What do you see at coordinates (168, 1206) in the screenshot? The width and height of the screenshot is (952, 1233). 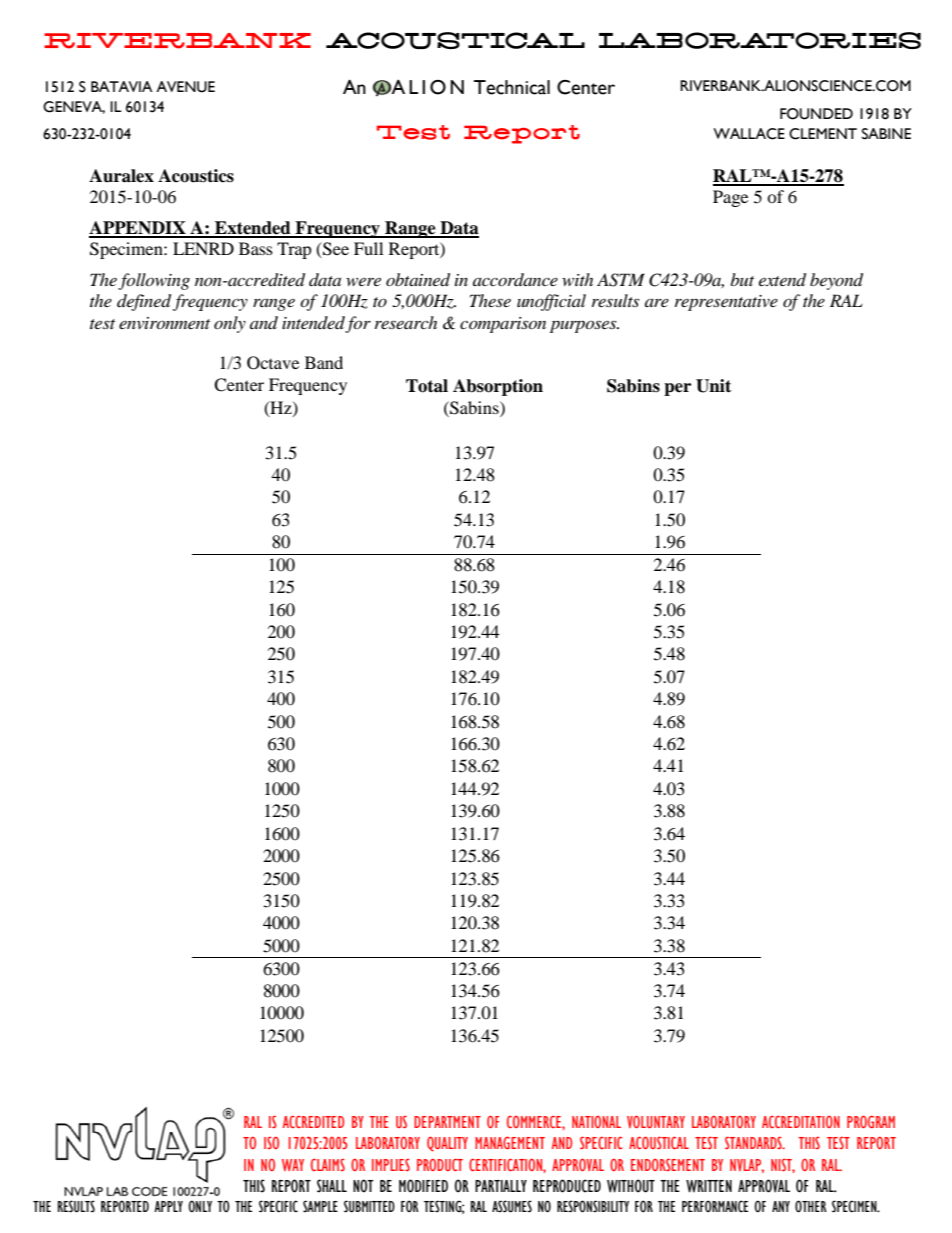 I see `APPLY` at bounding box center [168, 1206].
